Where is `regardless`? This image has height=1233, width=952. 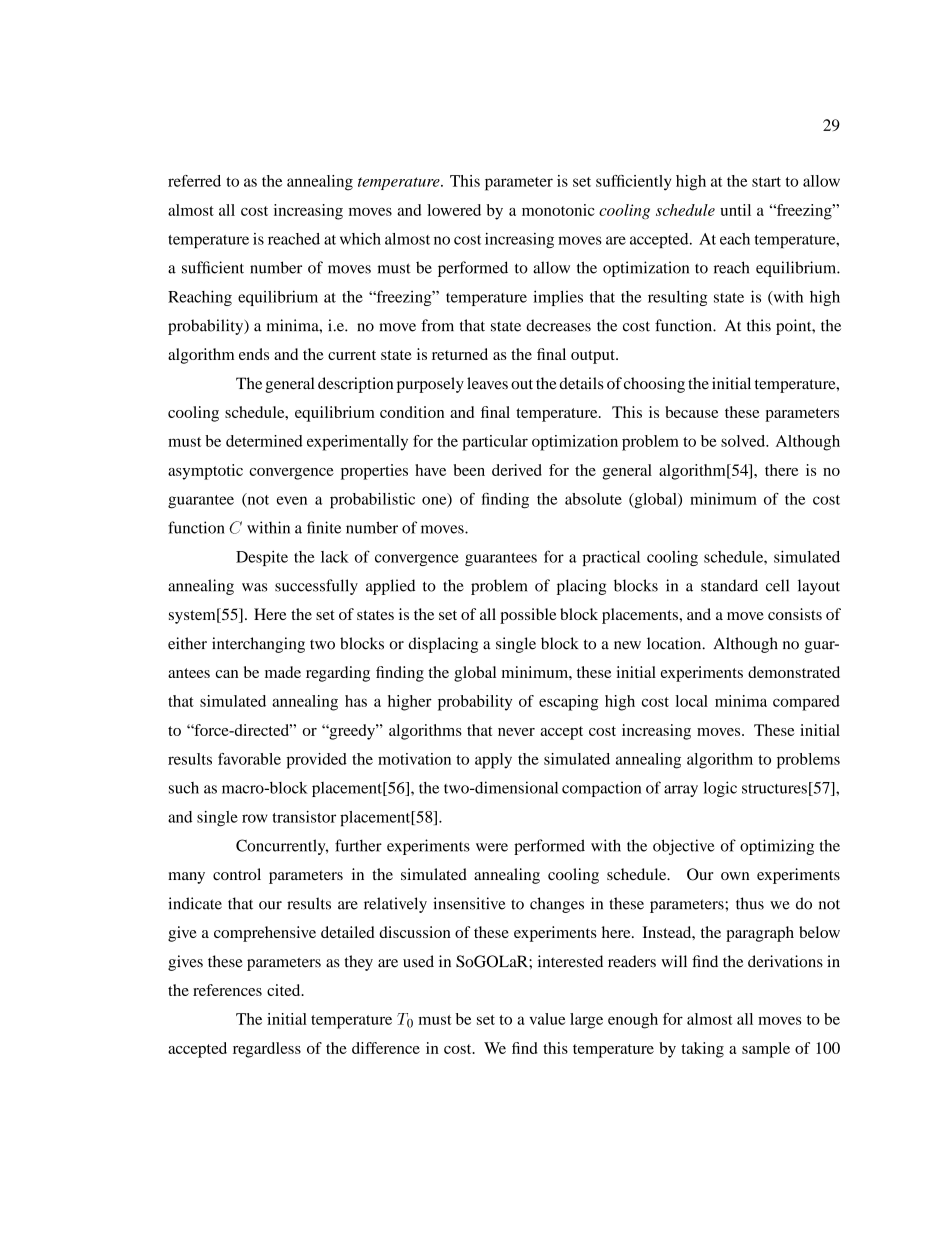
regardless is located at coordinates (267, 1050).
